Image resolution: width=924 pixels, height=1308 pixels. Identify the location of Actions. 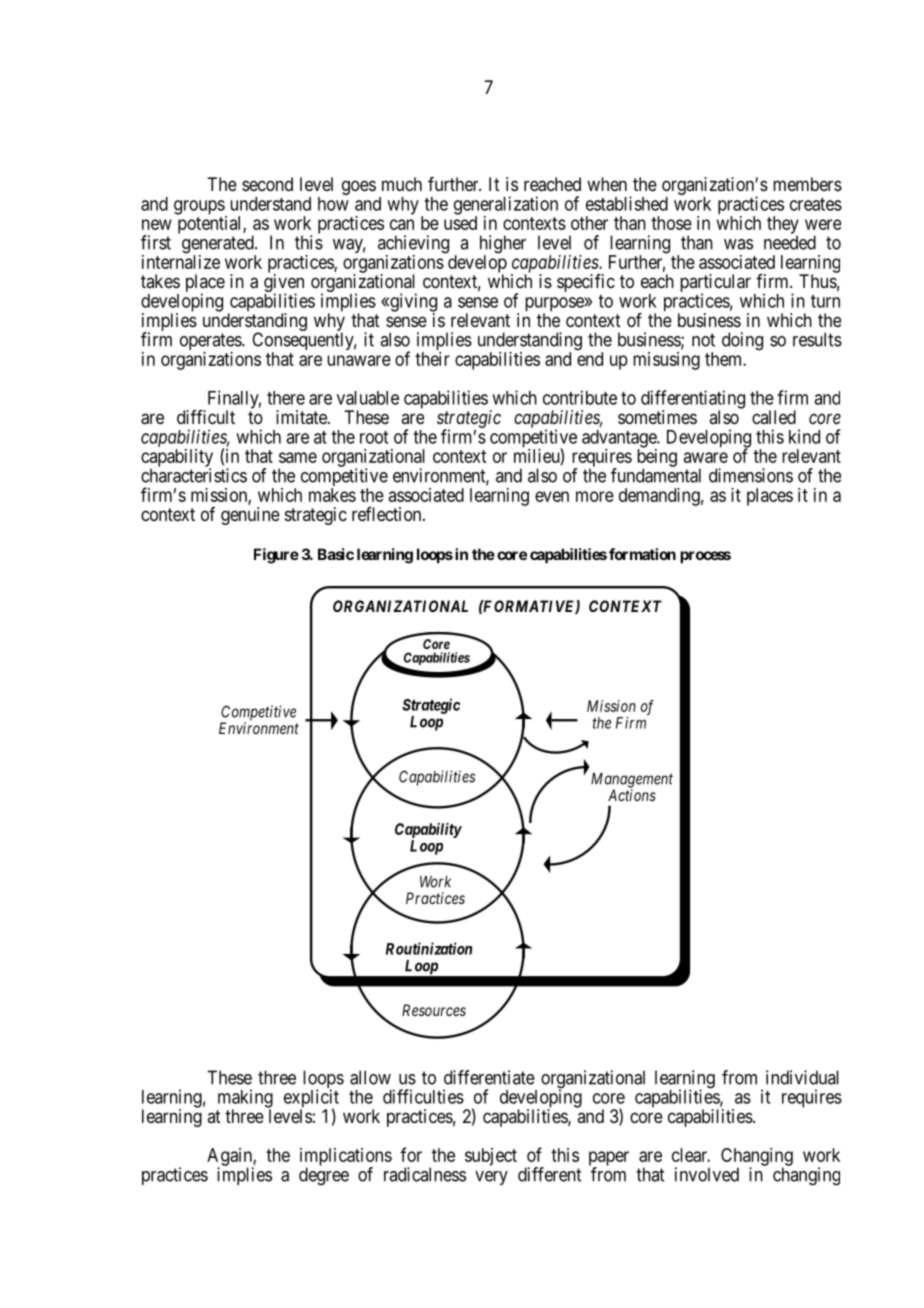
(632, 795).
